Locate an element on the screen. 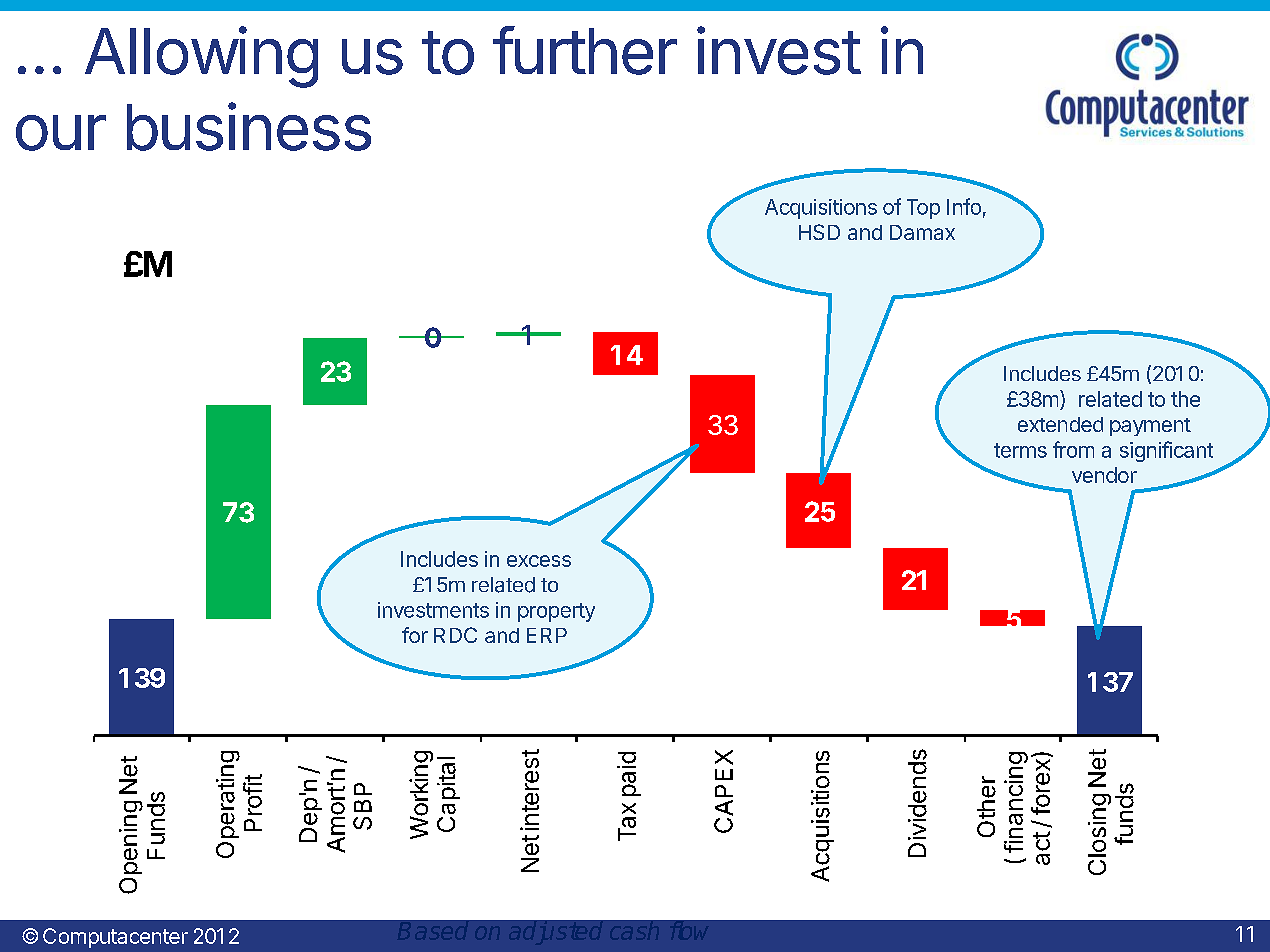  from is located at coordinates (1073, 449).
